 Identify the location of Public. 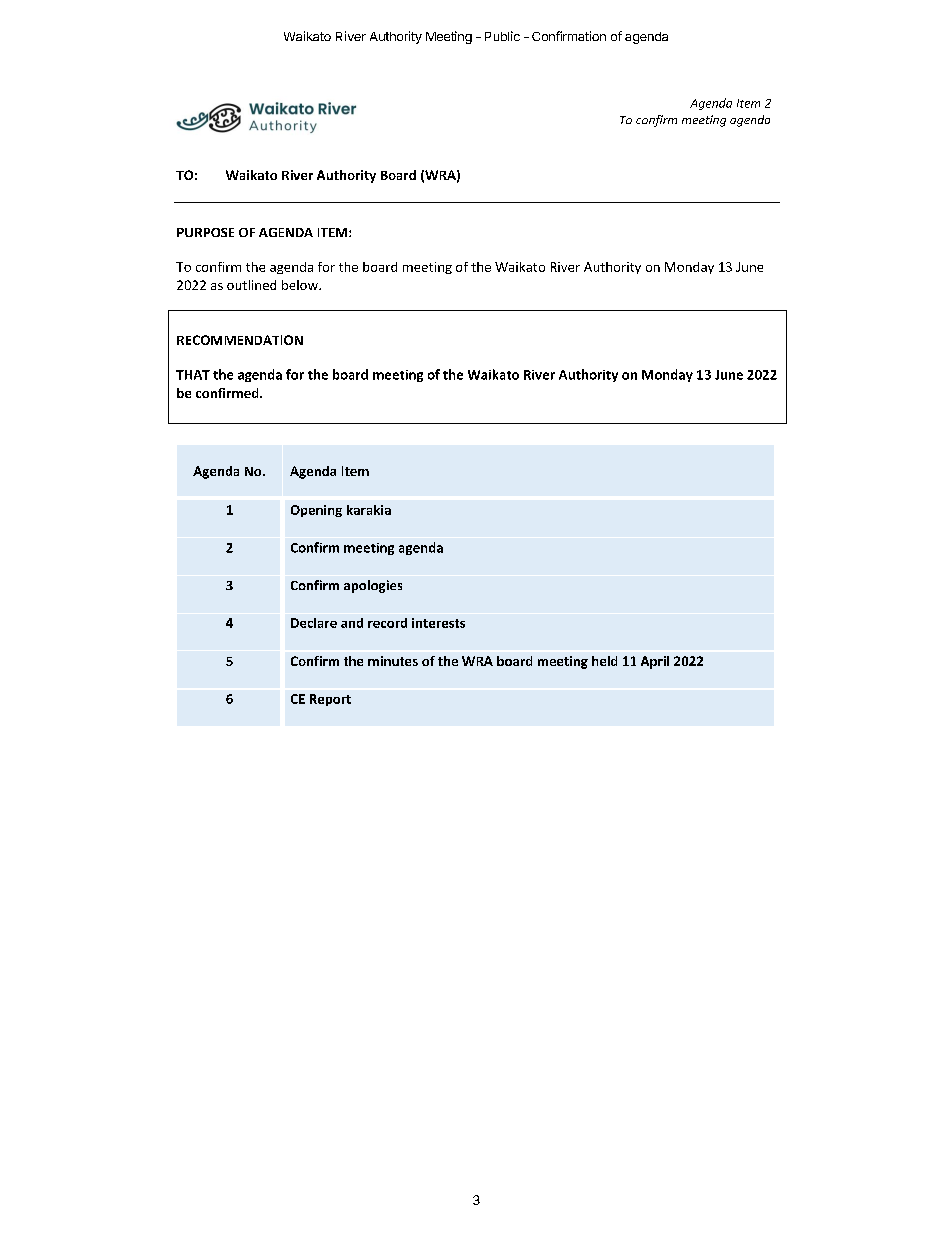
(502, 36).
